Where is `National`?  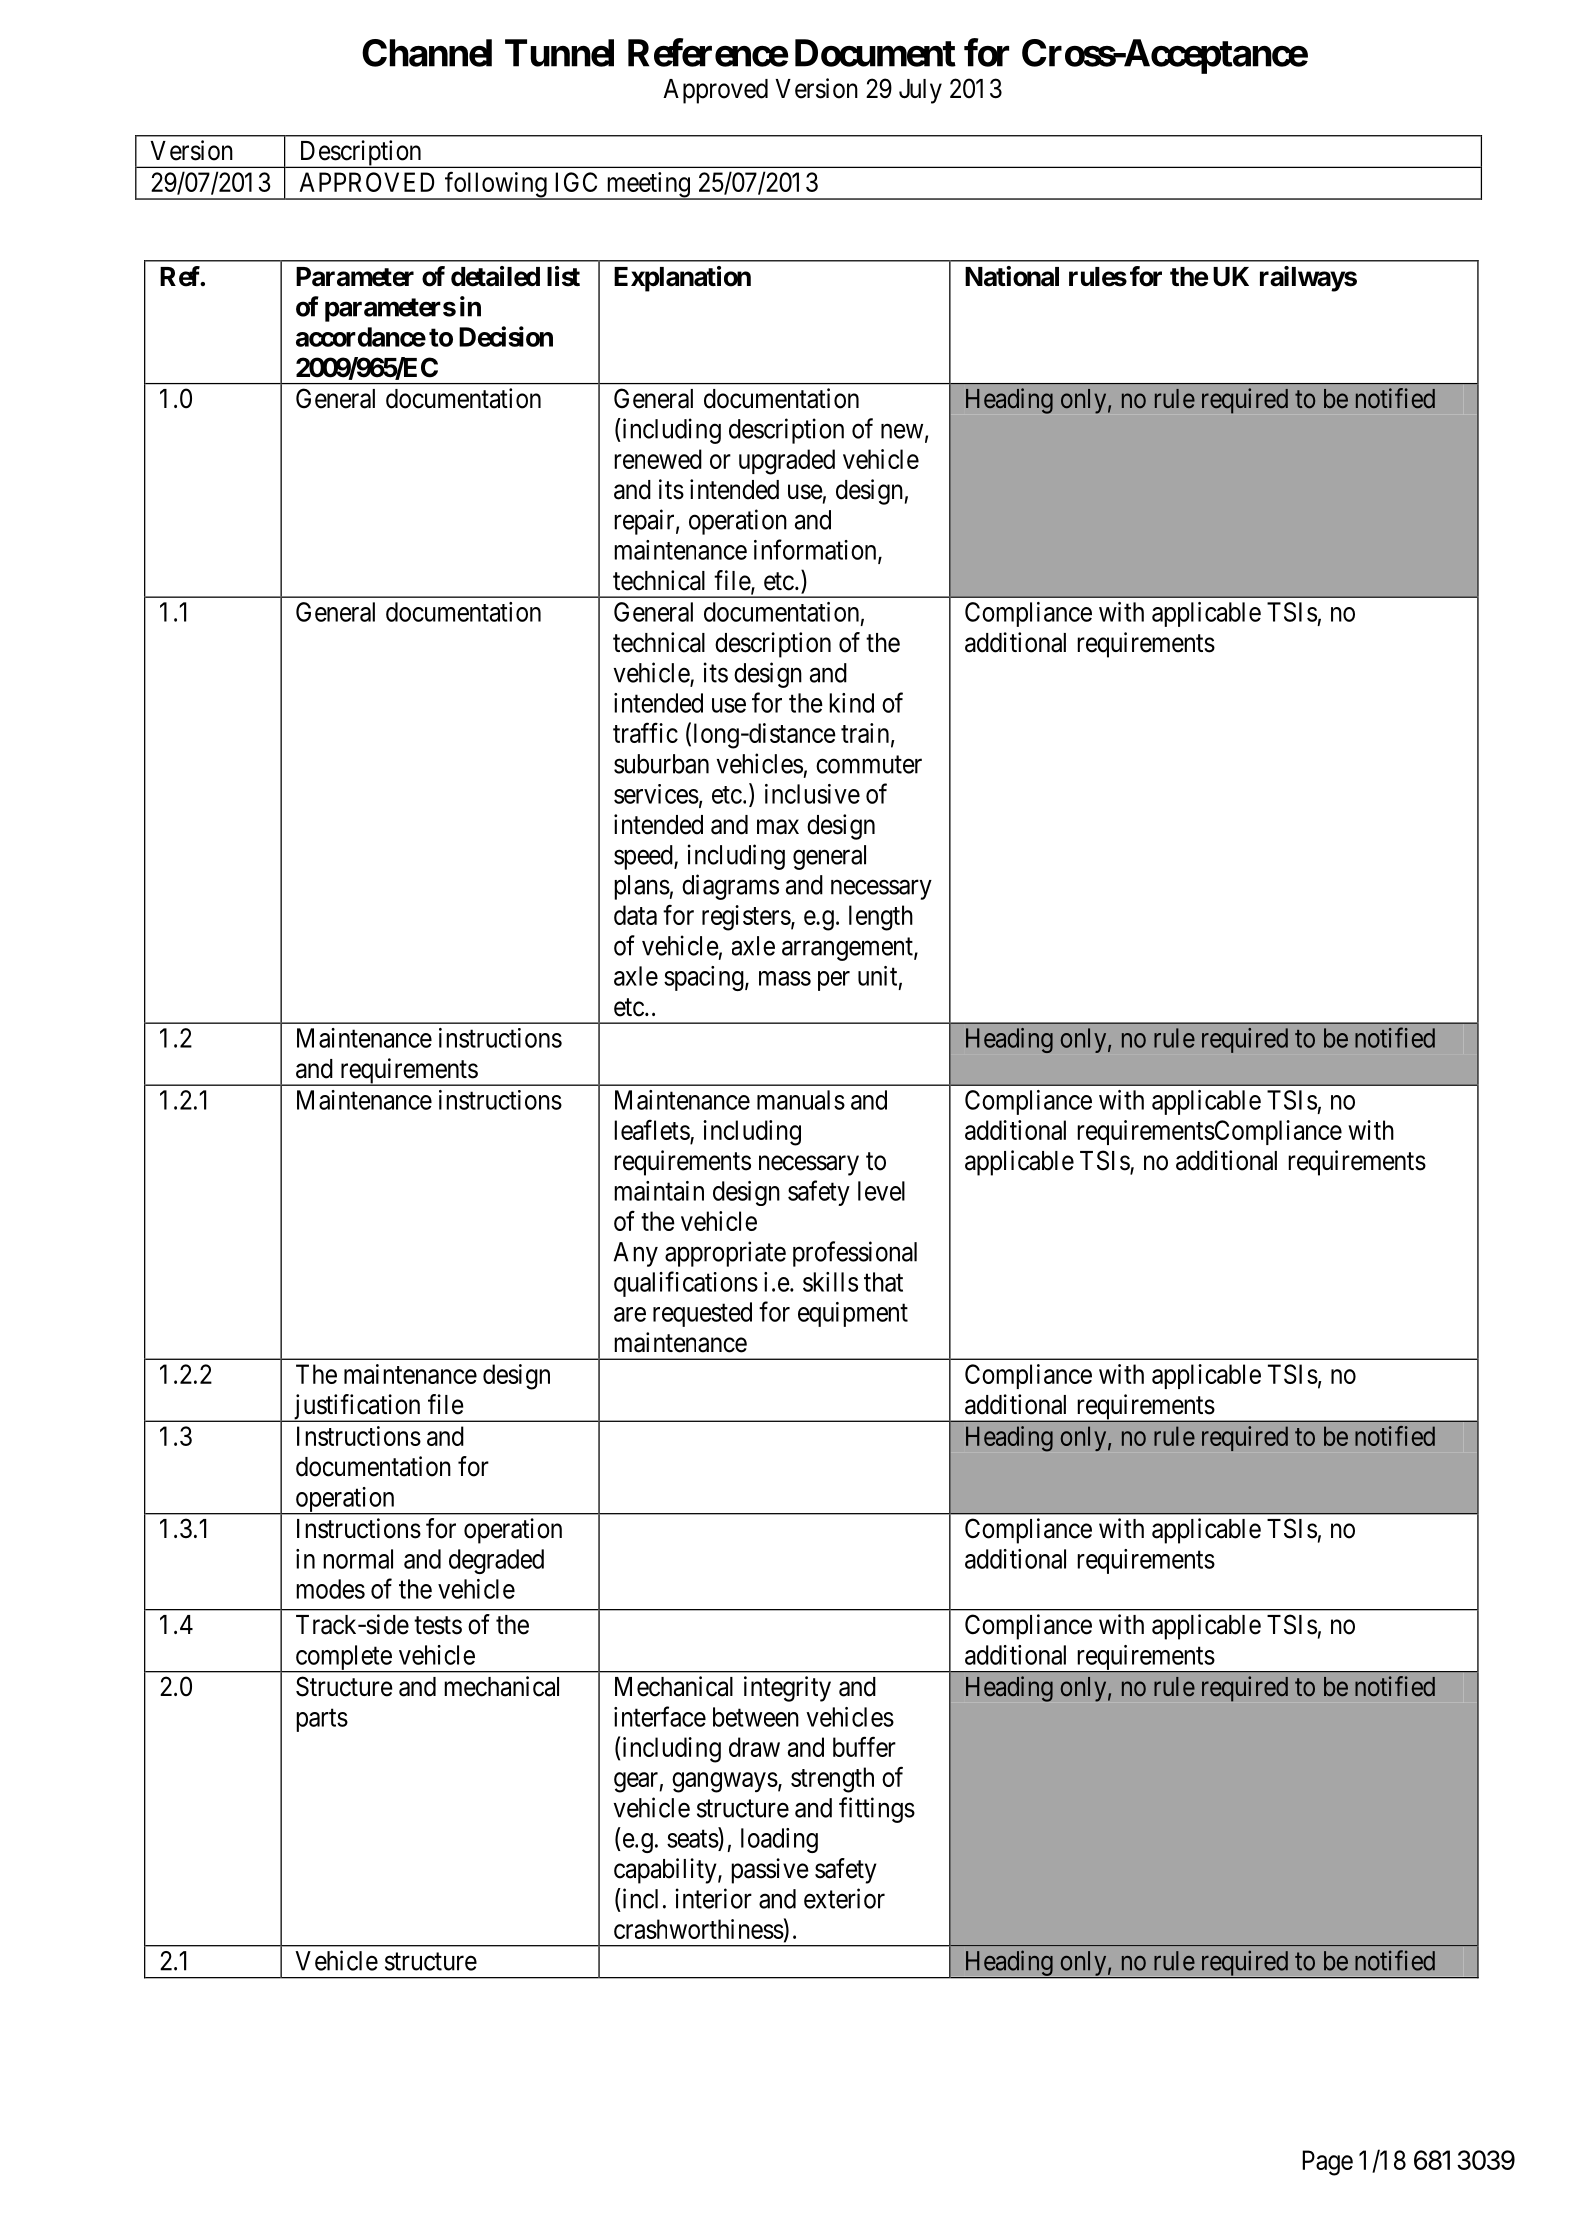 National is located at coordinates (1012, 276).
